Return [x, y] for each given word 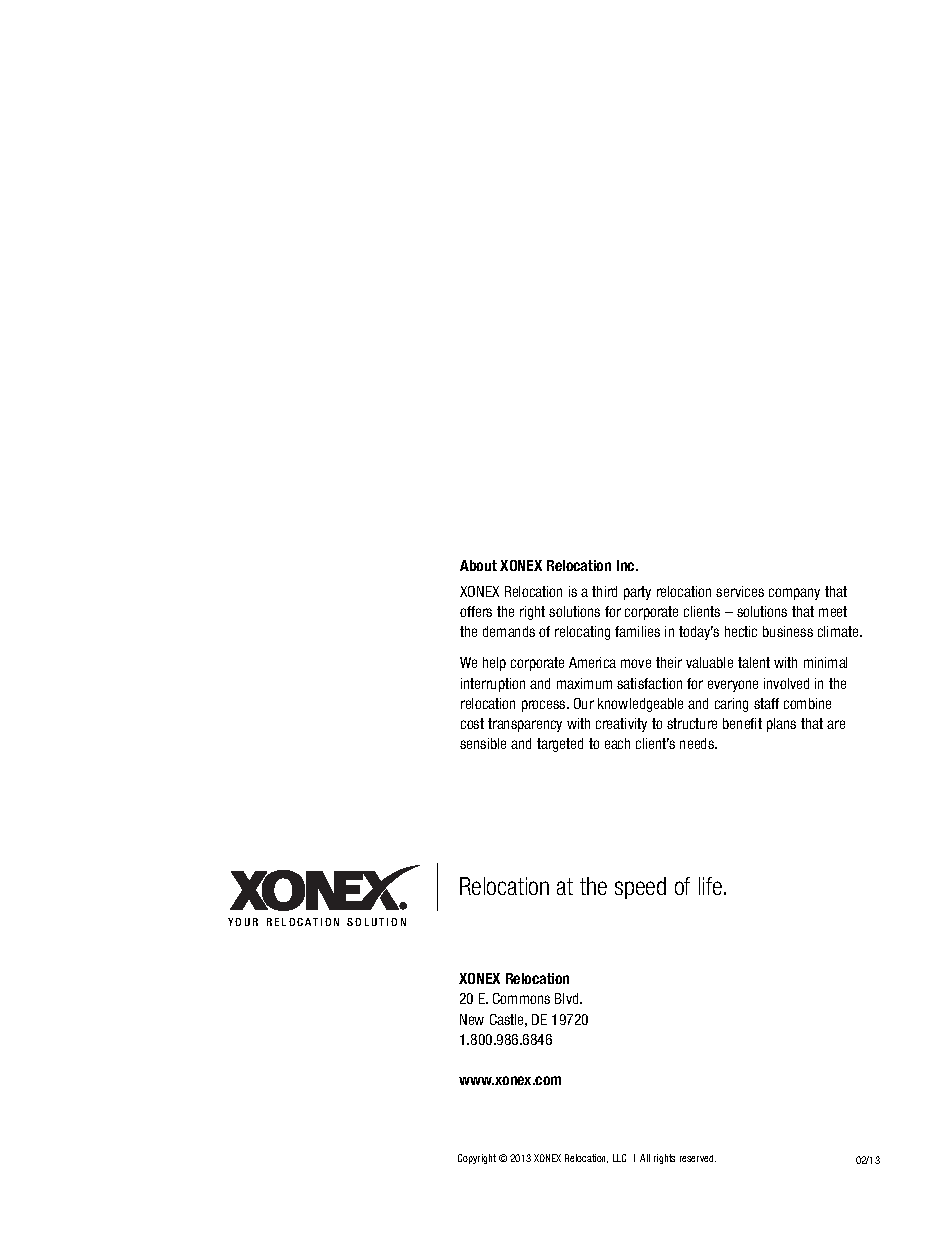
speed [640, 888]
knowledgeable [640, 705]
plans [781, 725]
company [794, 594]
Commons [521, 998]
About [478, 565]
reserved [698, 1158]
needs [698, 743]
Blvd [568, 998]
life [712, 886]
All [645, 1158]
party [637, 593]
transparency [525, 725]
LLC [619, 1158]
